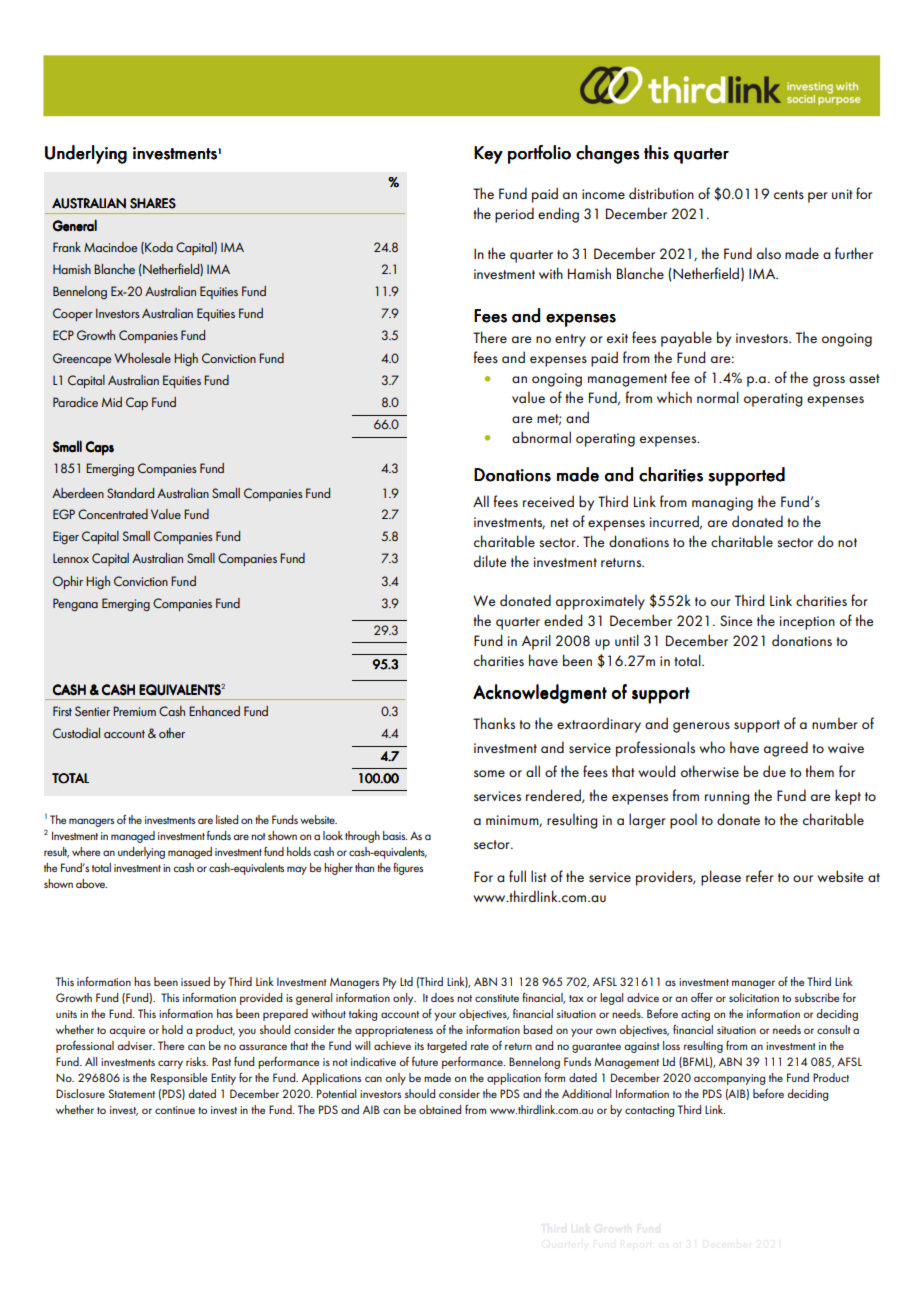  What do you see at coordinates (488, 155) in the document?
I see `Key` at bounding box center [488, 155].
